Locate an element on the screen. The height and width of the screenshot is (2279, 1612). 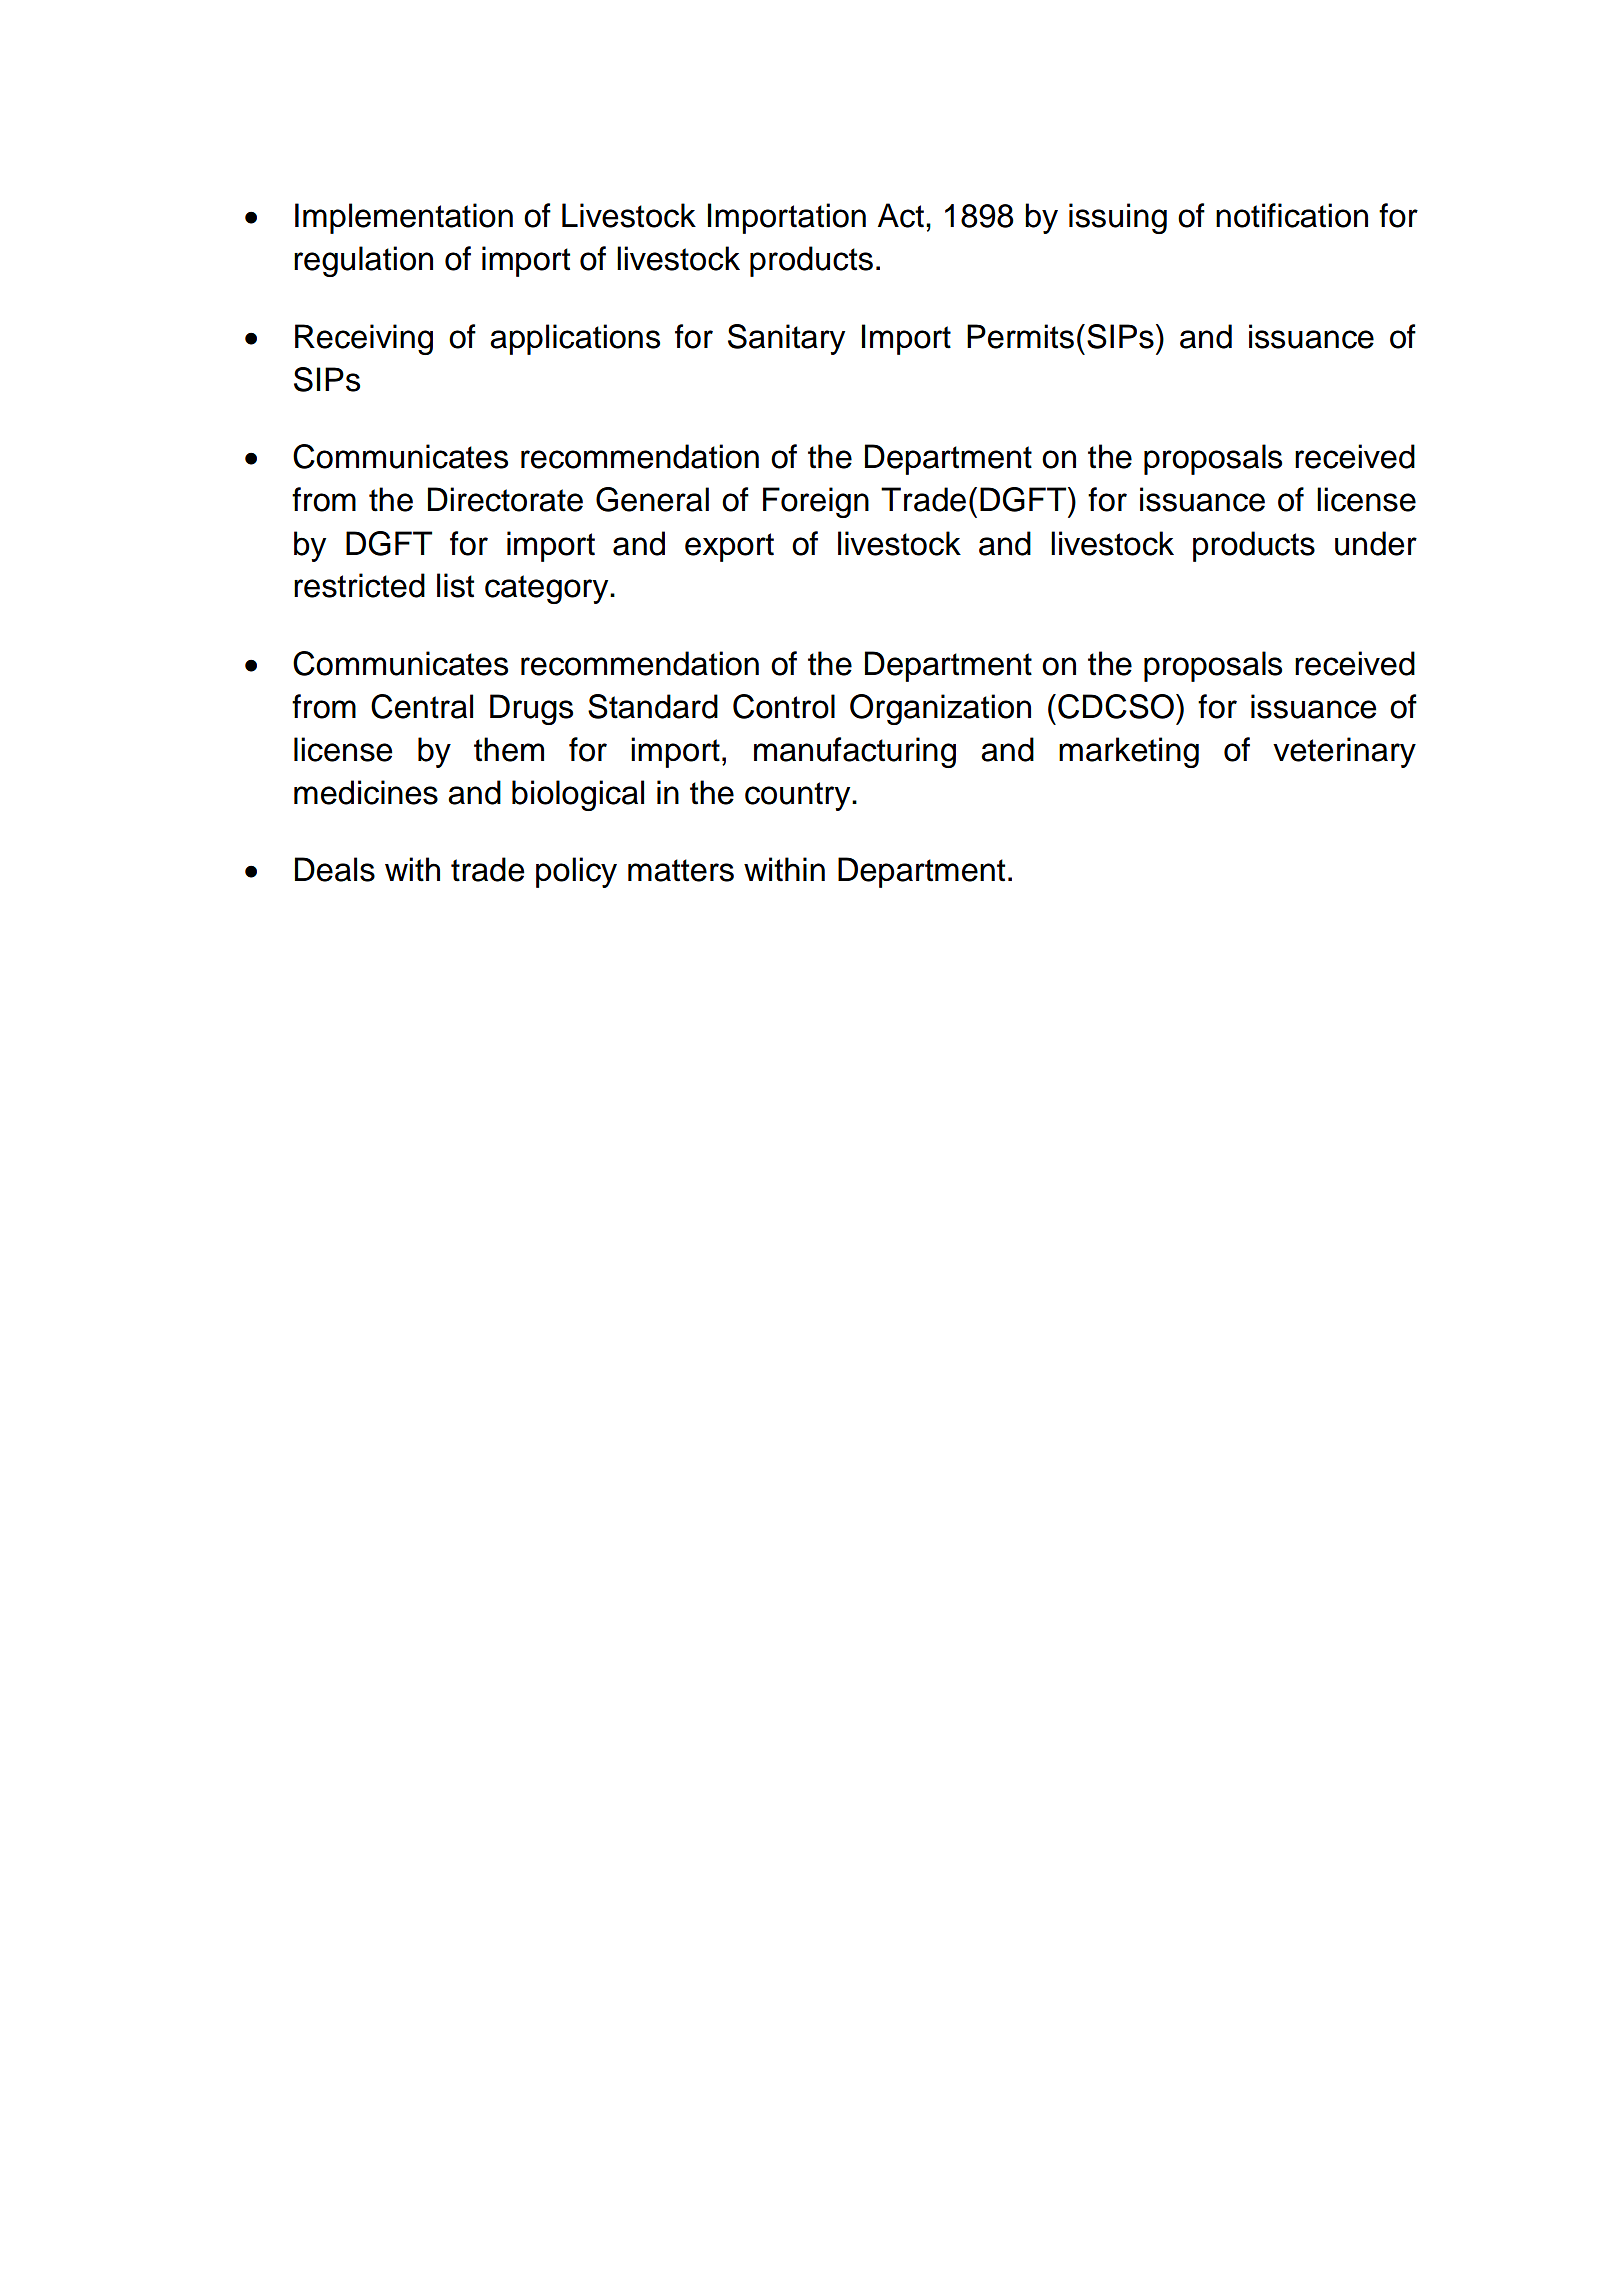
under is located at coordinates (1376, 543).
